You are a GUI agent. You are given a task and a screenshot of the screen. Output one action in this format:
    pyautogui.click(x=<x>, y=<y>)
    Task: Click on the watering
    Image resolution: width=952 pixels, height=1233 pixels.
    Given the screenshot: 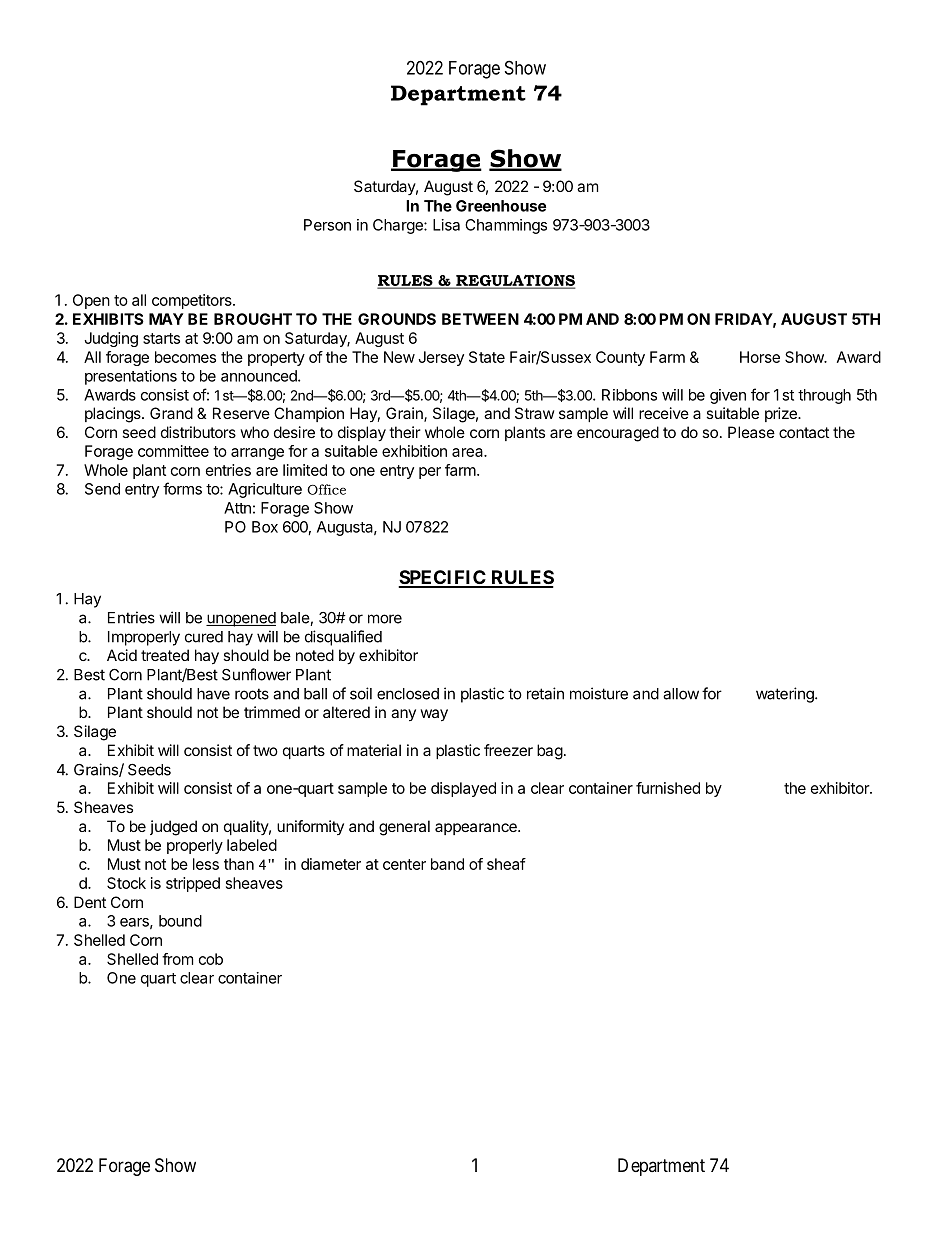 What is the action you would take?
    pyautogui.click(x=786, y=695)
